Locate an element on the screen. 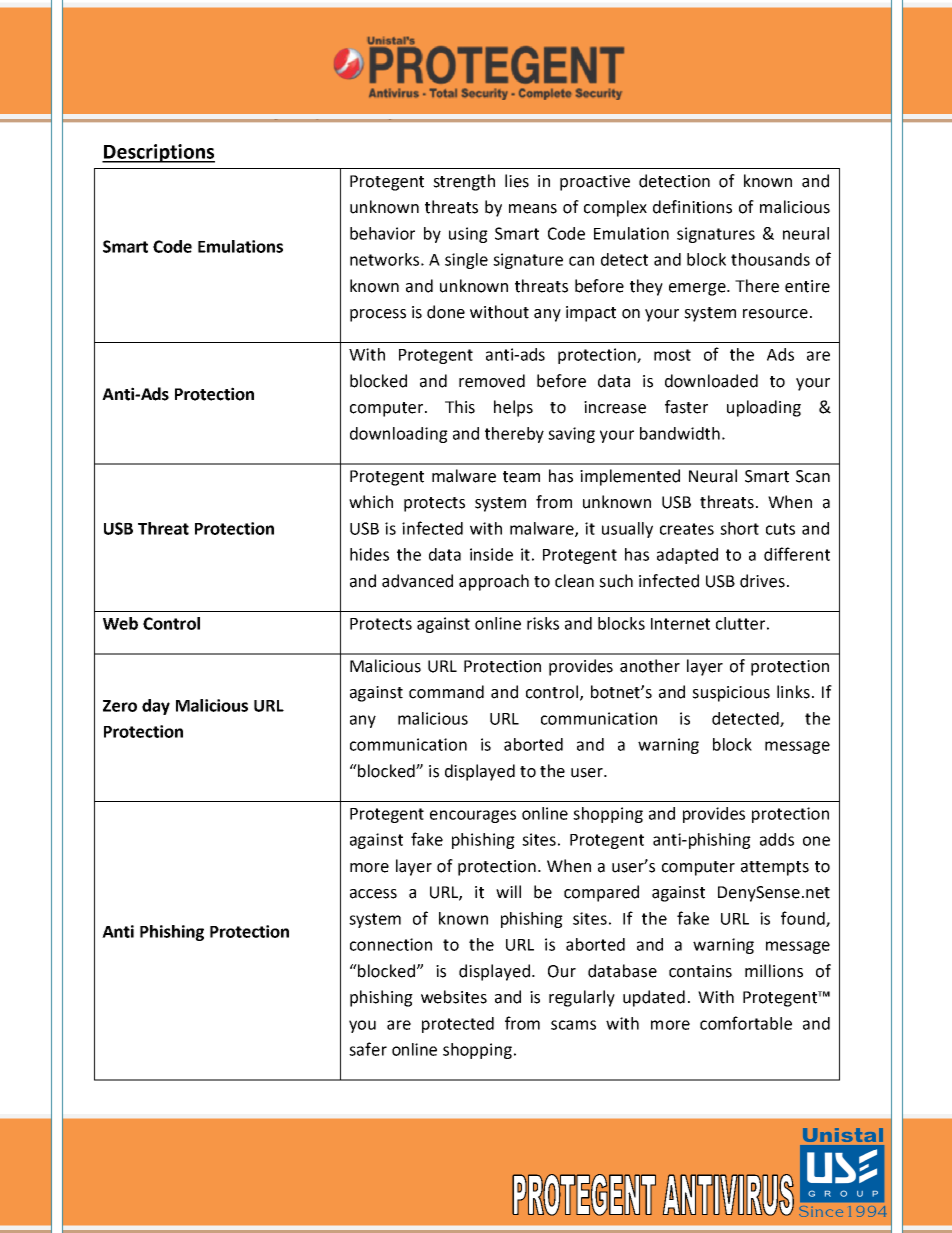  Descriptions is located at coordinates (158, 153).
